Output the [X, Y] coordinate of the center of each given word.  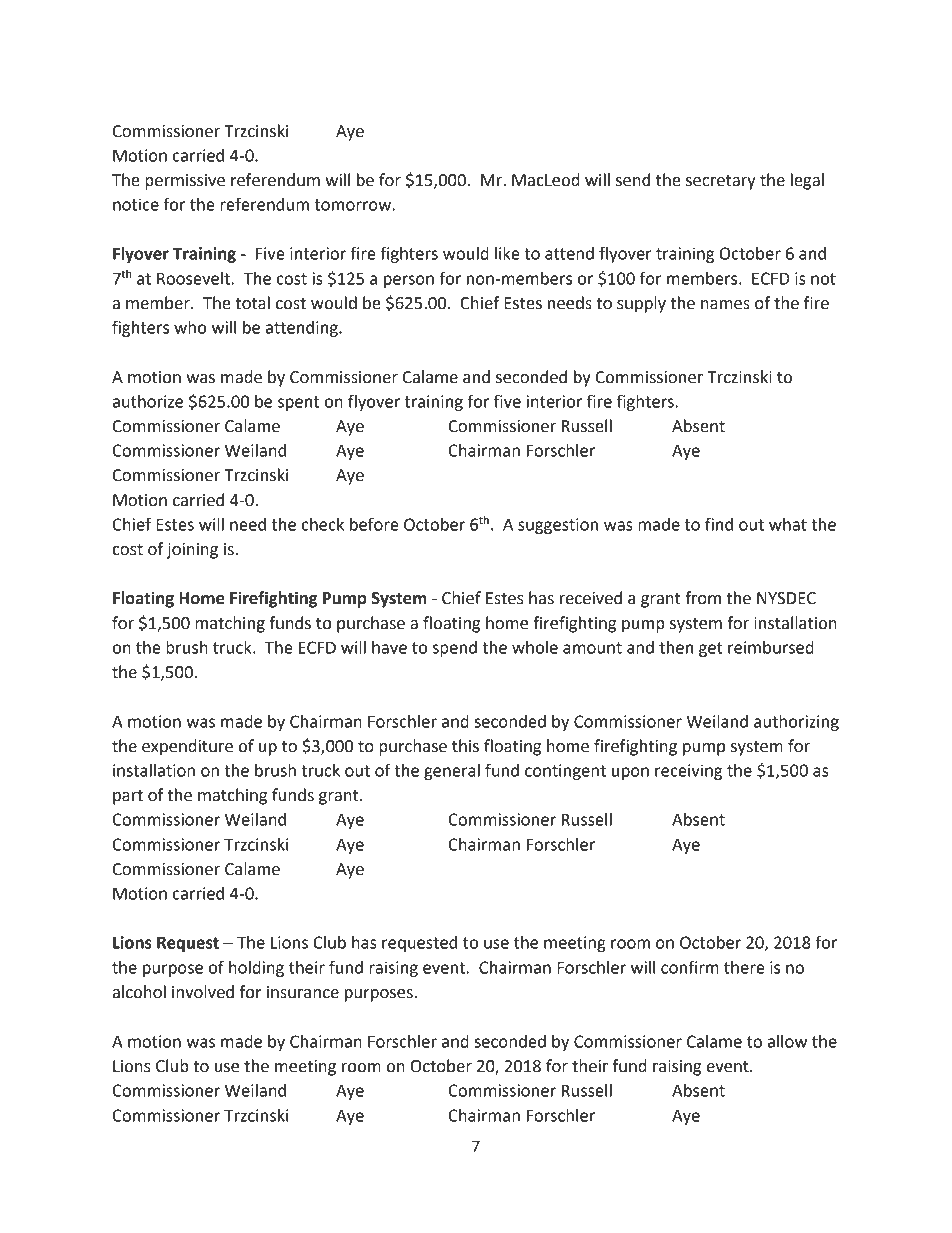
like [507, 253]
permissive [185, 182]
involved [203, 992]
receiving [688, 772]
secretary [721, 182]
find [719, 524]
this [465, 746]
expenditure [187, 747]
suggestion [558, 526]
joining [192, 551]
